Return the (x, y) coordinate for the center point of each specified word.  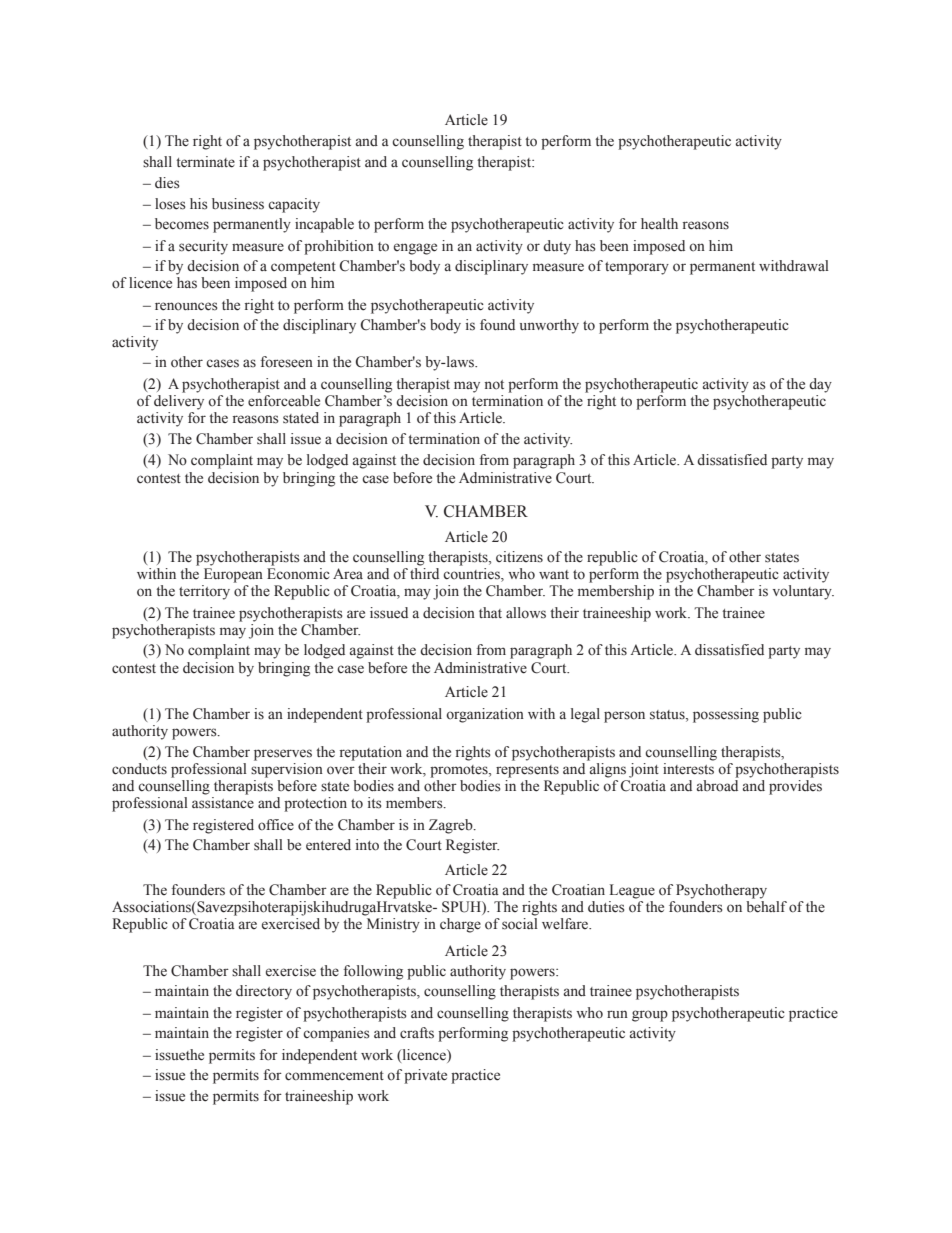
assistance (223, 803)
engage (415, 249)
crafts (417, 1033)
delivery (179, 402)
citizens (519, 556)
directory (264, 992)
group (650, 1016)
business (238, 204)
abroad (717, 786)
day (820, 385)
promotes (460, 771)
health (659, 223)
